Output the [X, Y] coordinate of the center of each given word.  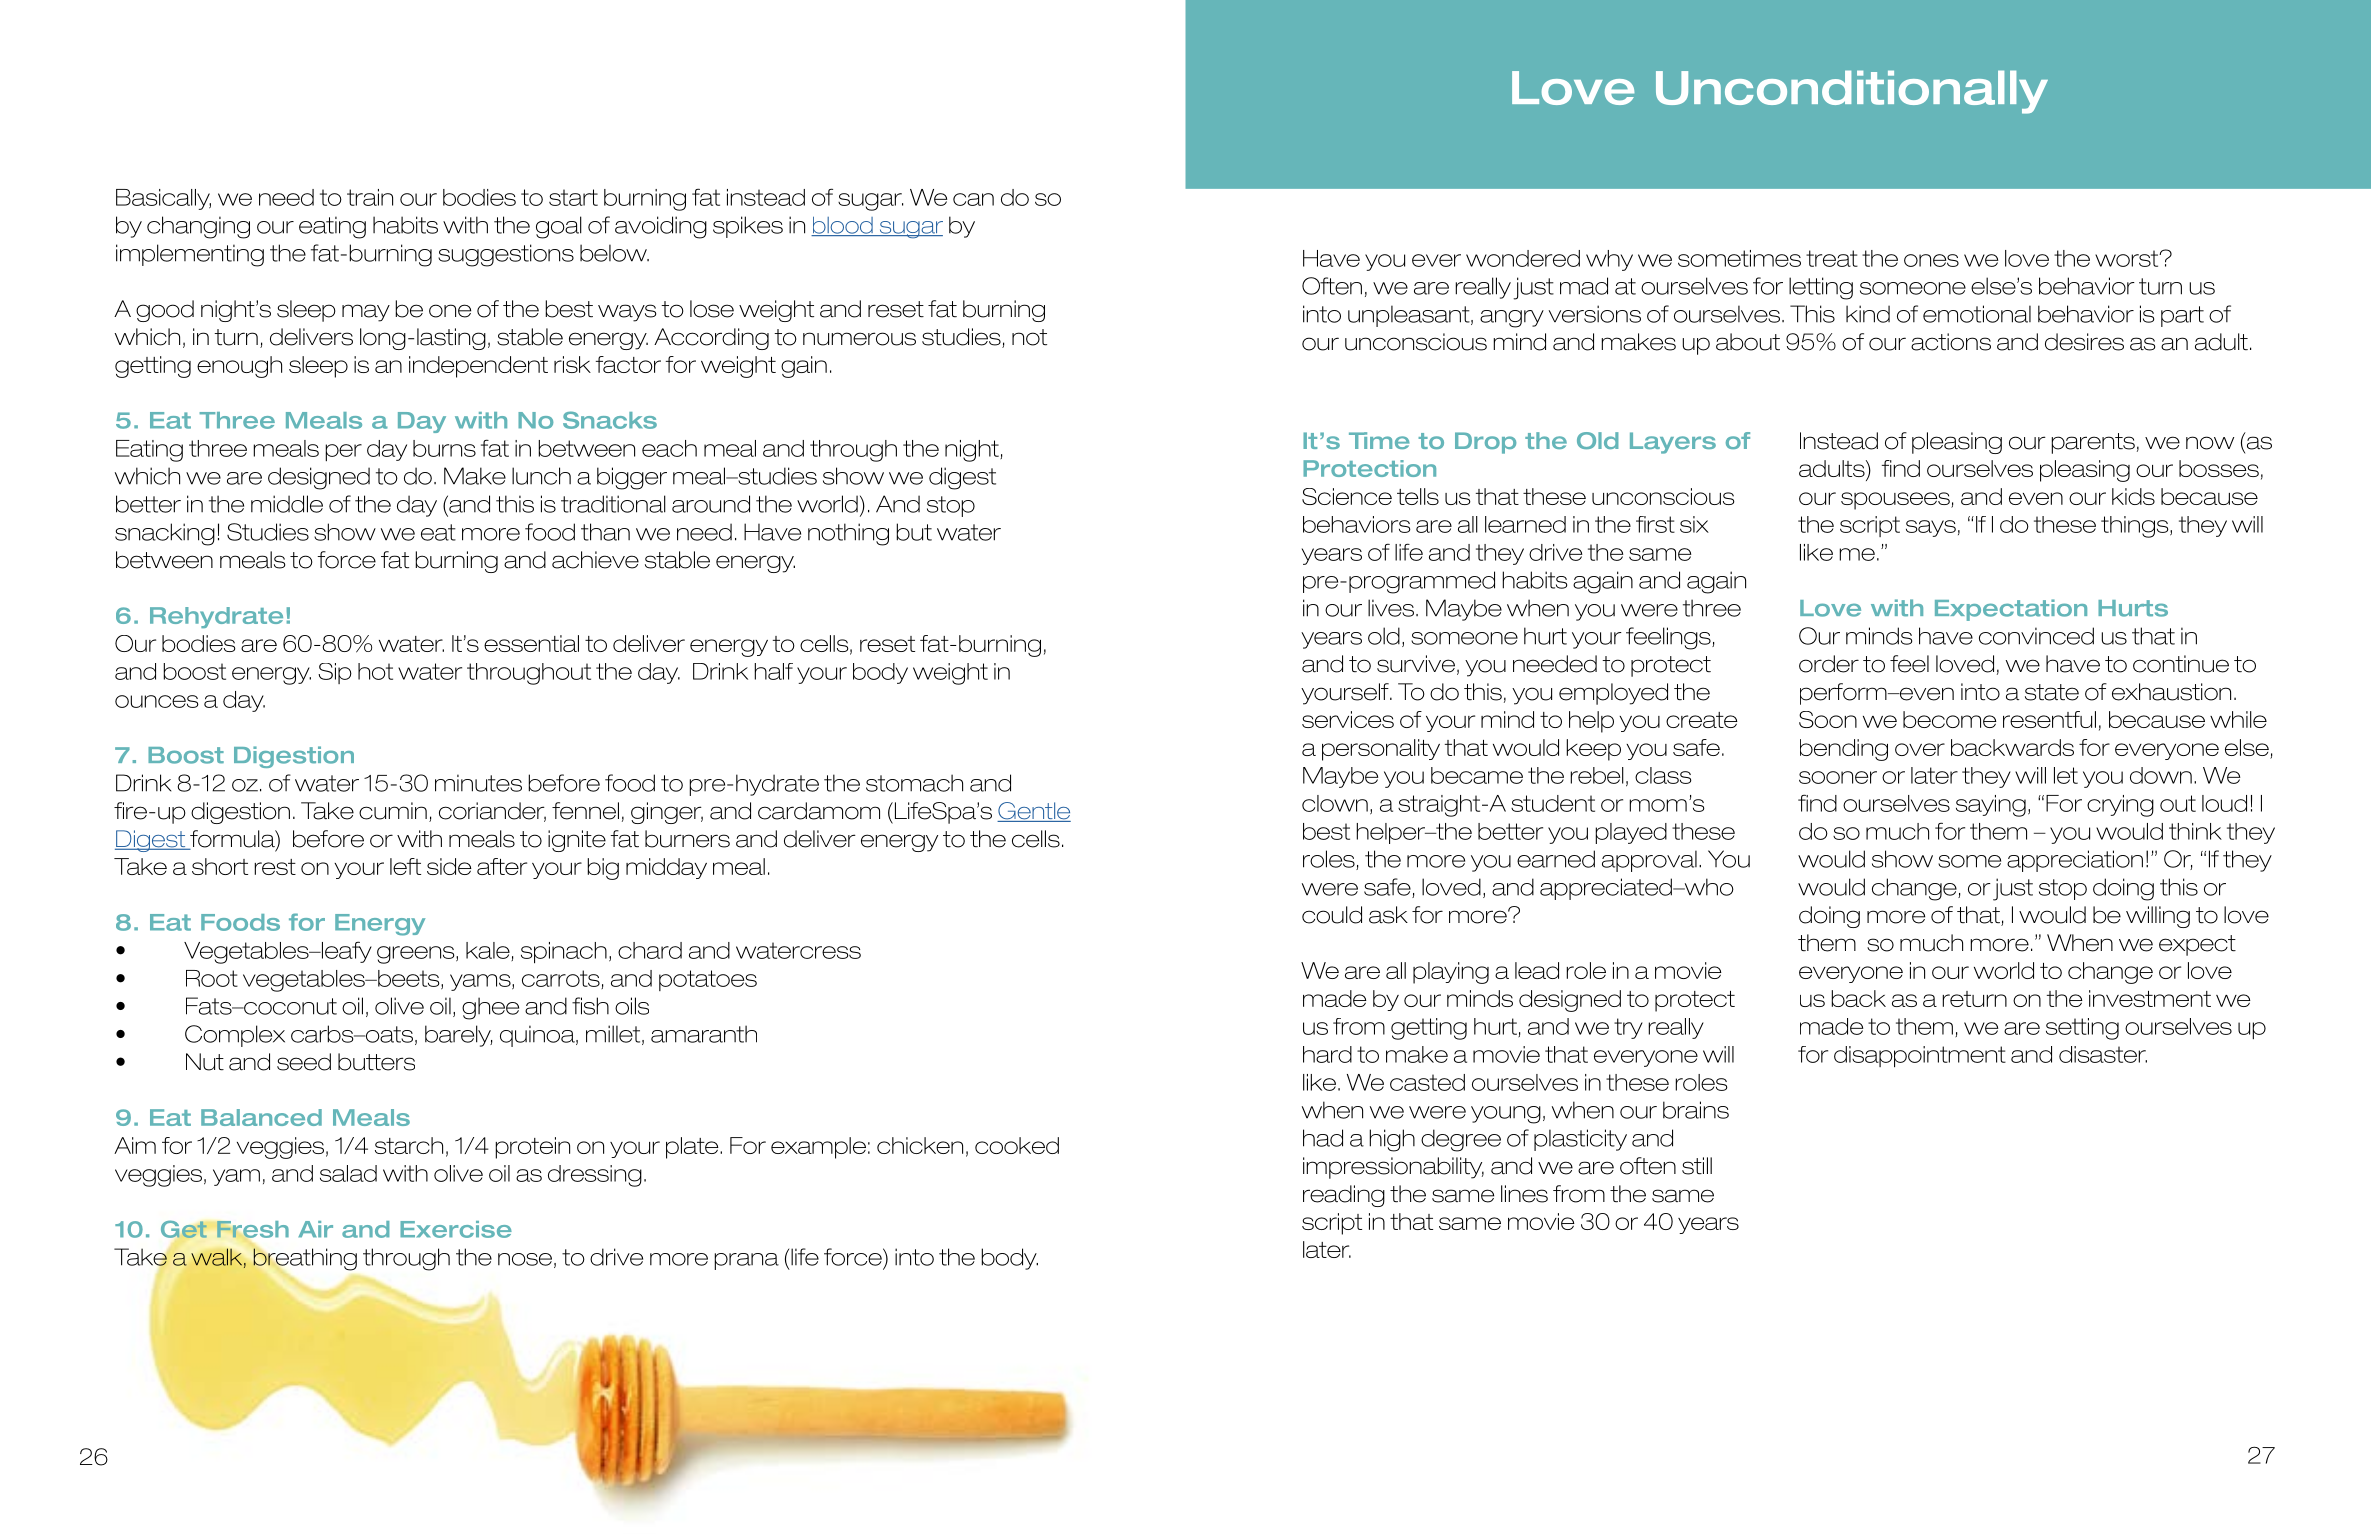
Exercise [456, 1229]
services [1348, 719]
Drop [1485, 443]
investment [2150, 998]
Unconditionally [1852, 92]
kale [489, 951]
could [1332, 915]
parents [2093, 443]
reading [1344, 1196]
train [370, 197]
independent [478, 367]
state [2052, 692]
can [973, 199]
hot [375, 671]
